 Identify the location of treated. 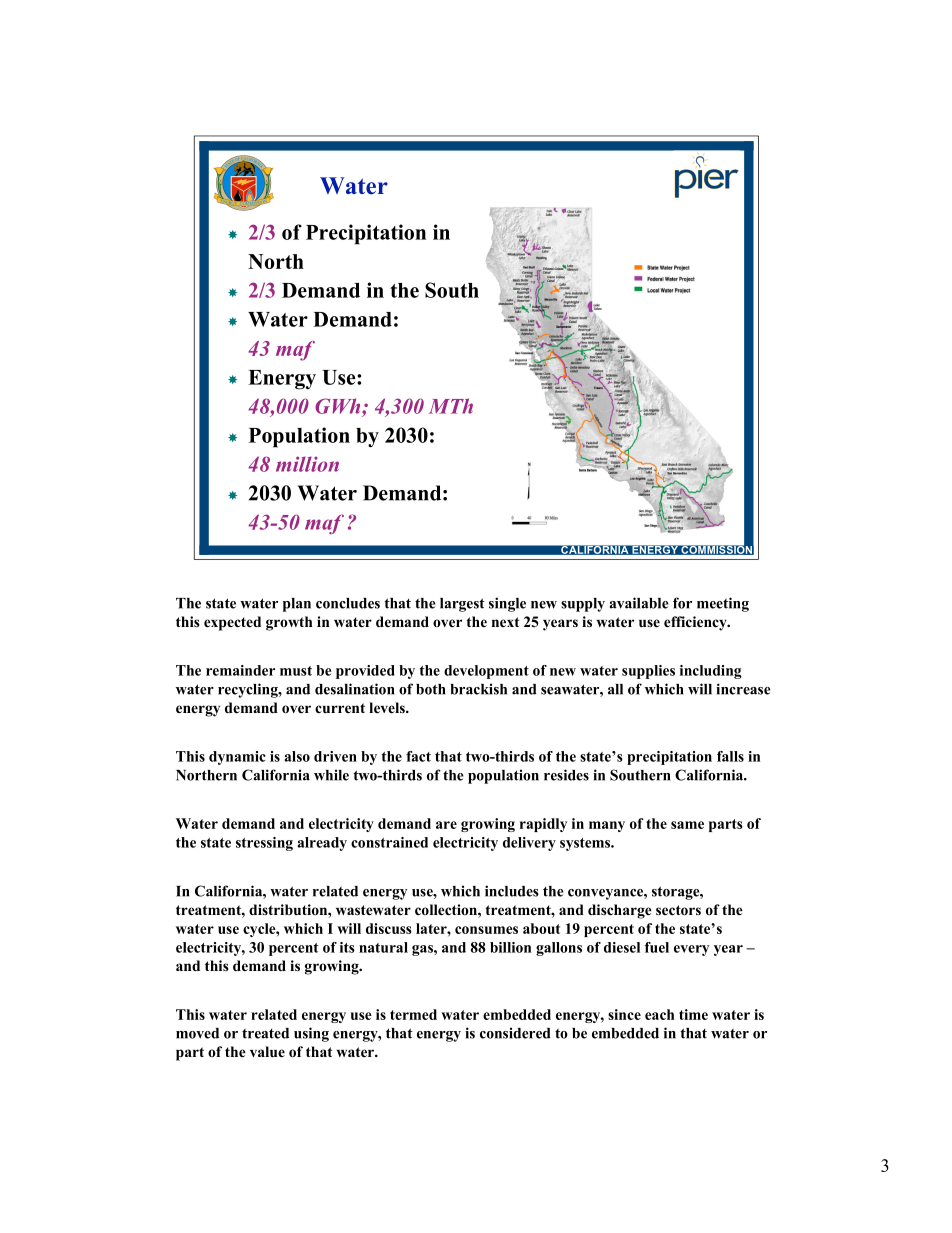
(265, 1033).
